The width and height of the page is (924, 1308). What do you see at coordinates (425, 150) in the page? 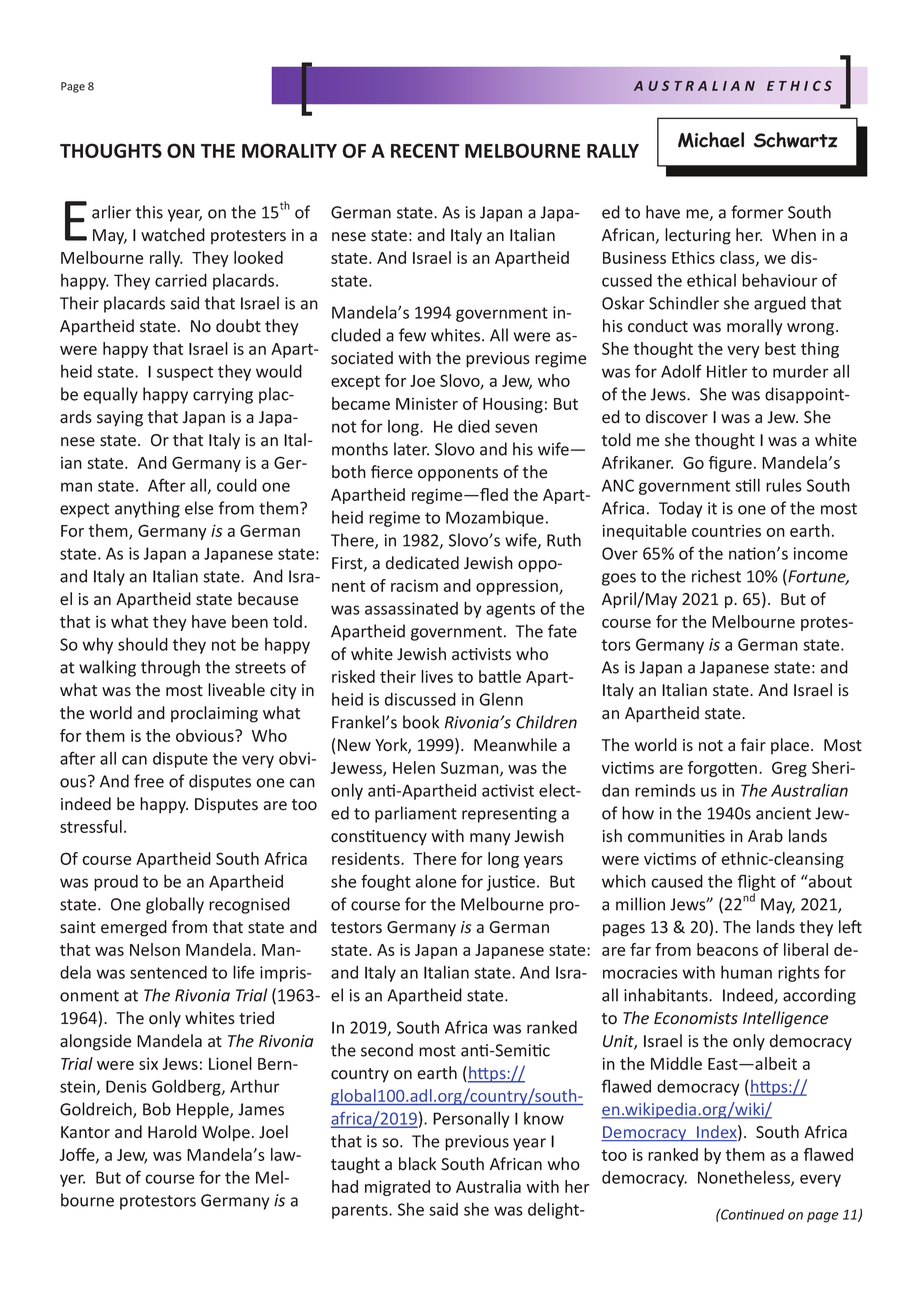
I see `RECENT` at bounding box center [425, 150].
